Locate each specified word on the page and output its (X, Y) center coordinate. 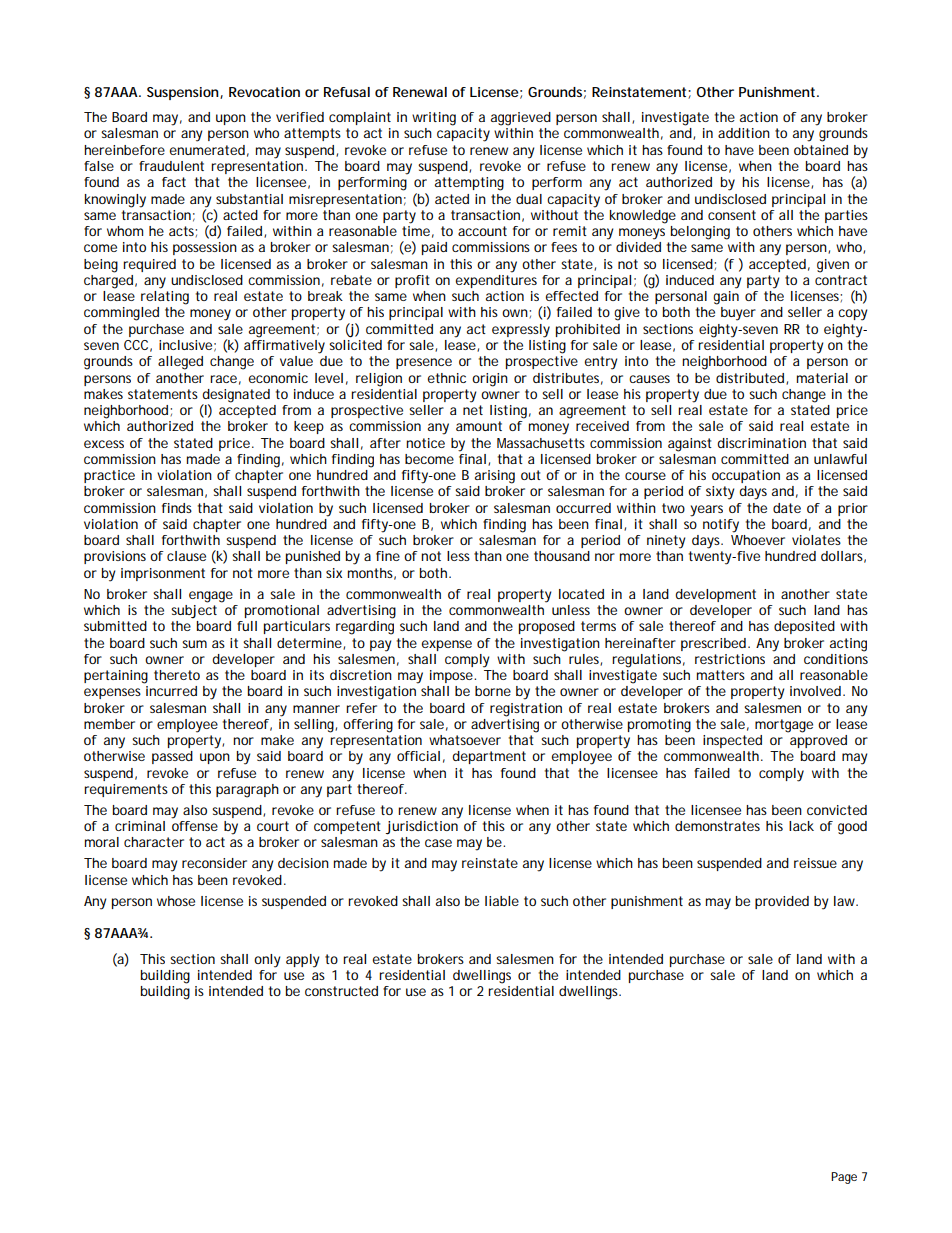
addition (744, 133)
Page (844, 1178)
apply (303, 961)
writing (434, 119)
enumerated (207, 150)
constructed (341, 991)
